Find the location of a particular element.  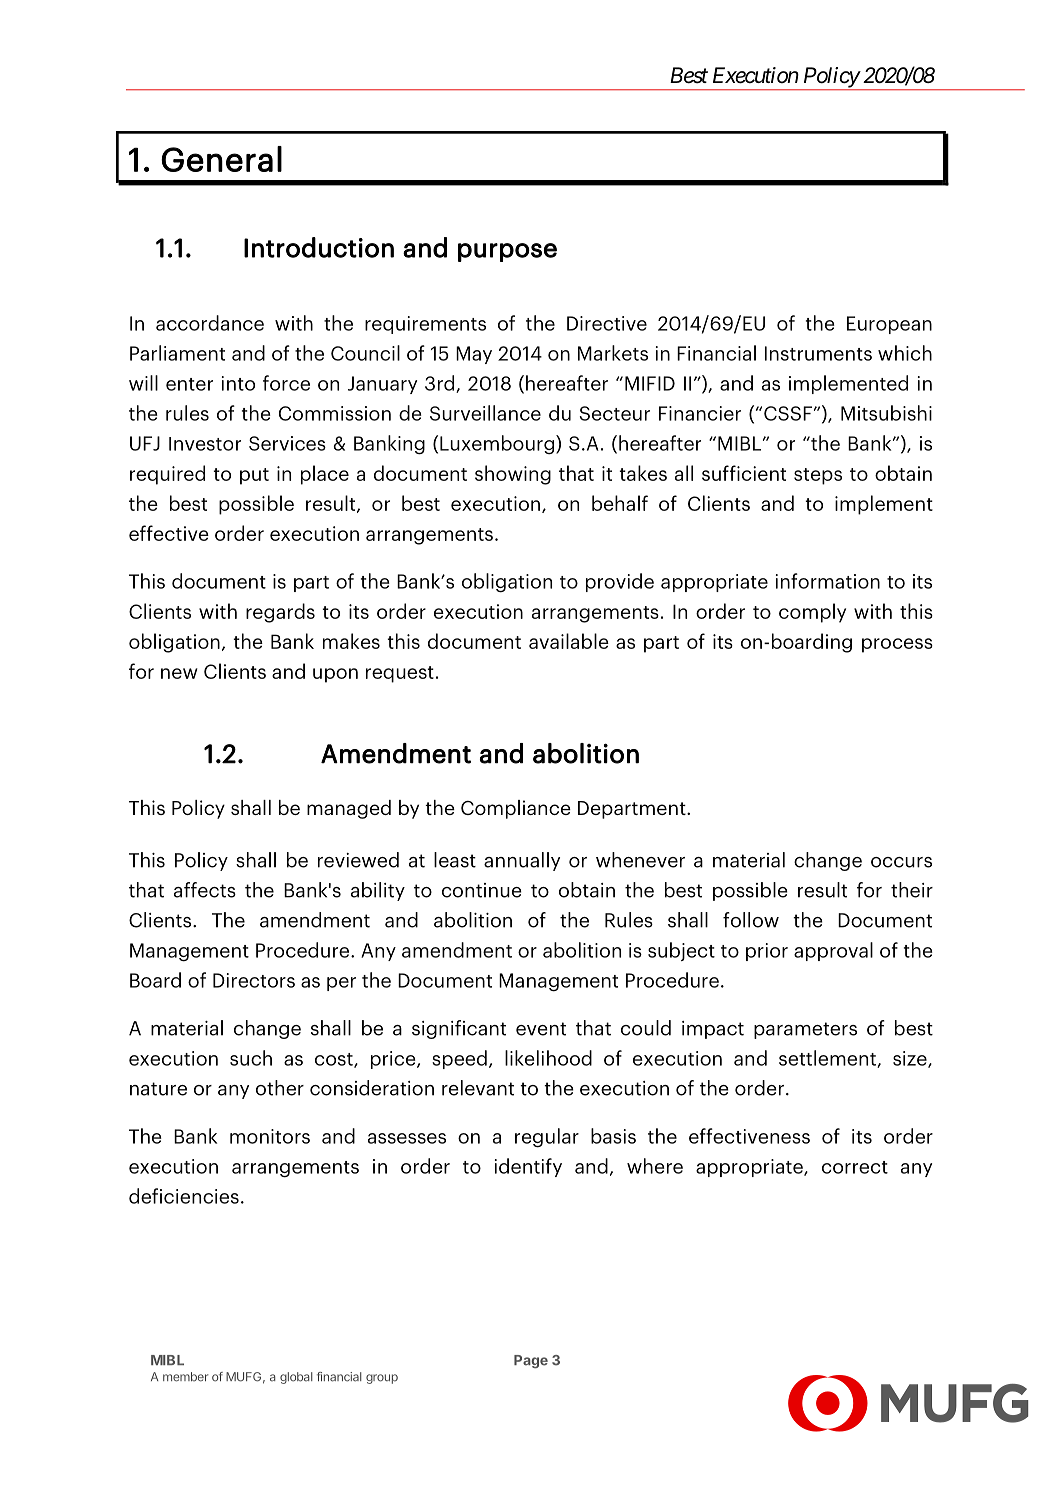

Page is located at coordinates (531, 1361).
